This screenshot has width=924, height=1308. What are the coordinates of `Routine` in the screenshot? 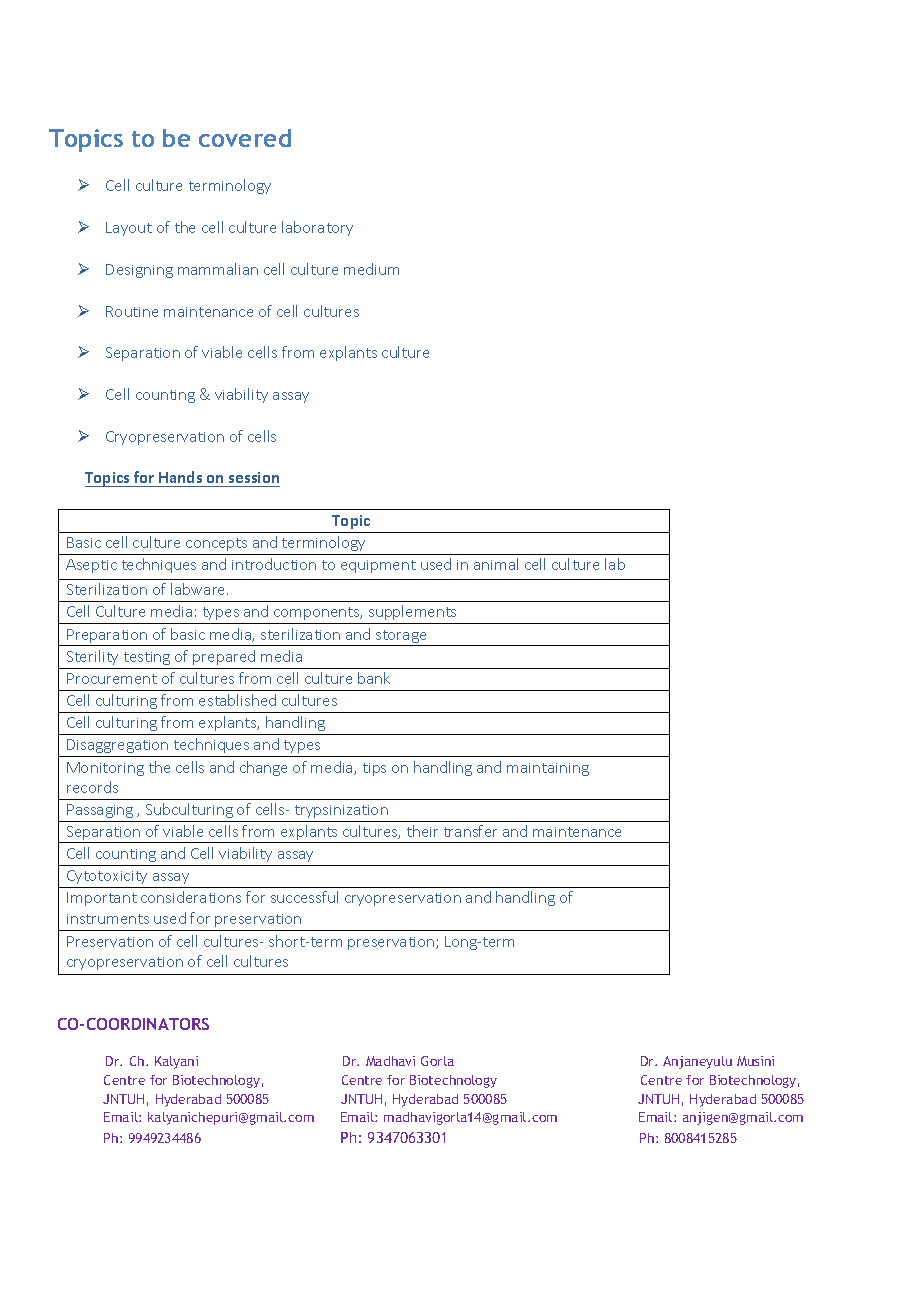 It's located at (132, 311).
